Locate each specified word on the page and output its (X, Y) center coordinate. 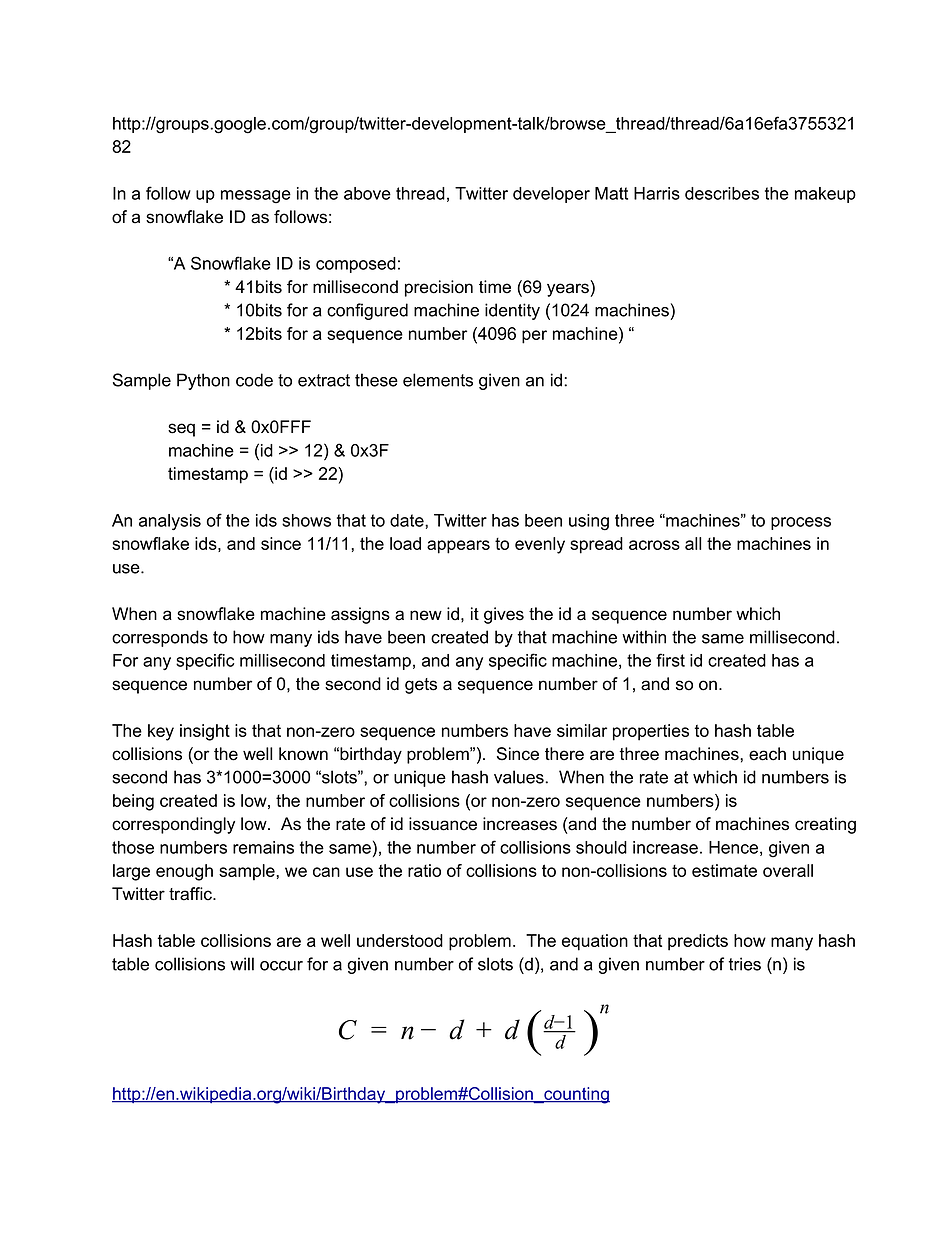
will (242, 964)
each (767, 754)
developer (551, 195)
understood (400, 940)
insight (205, 732)
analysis (170, 522)
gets (421, 686)
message (256, 197)
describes (722, 193)
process (801, 523)
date (408, 520)
